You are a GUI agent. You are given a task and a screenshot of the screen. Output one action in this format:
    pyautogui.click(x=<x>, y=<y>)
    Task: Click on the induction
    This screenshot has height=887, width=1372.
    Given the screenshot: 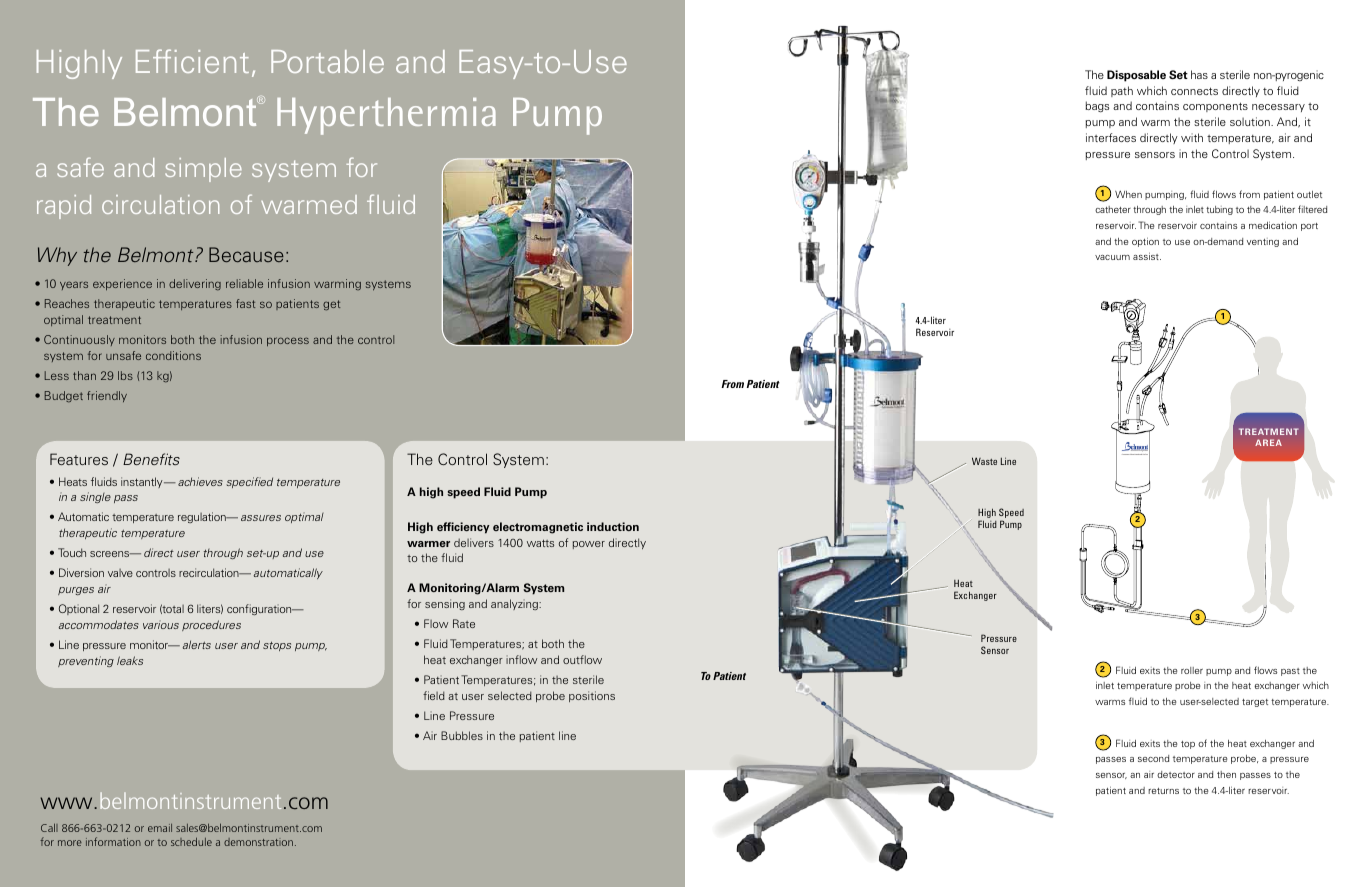 What is the action you would take?
    pyautogui.click(x=613, y=526)
